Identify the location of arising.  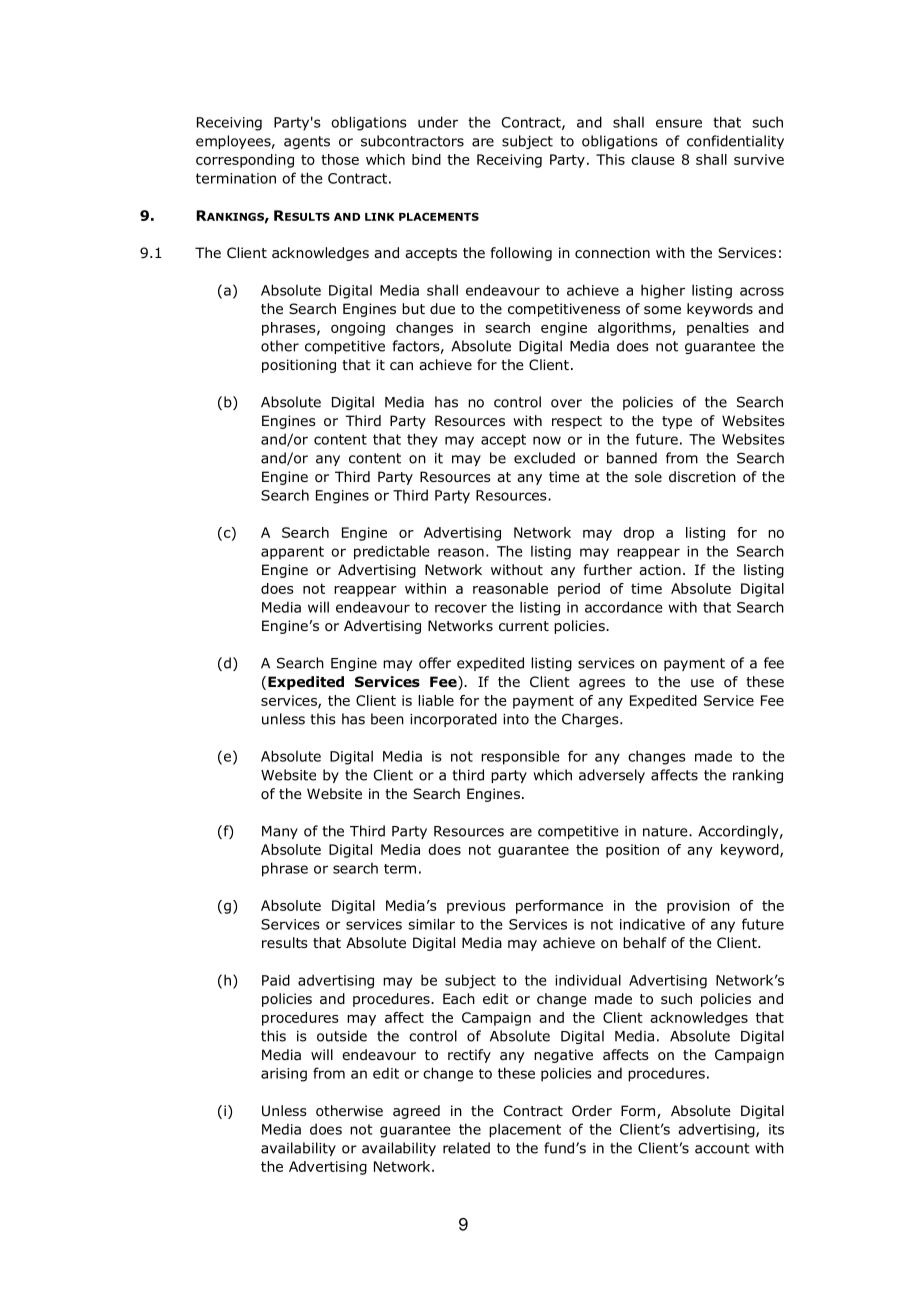
(284, 1075).
